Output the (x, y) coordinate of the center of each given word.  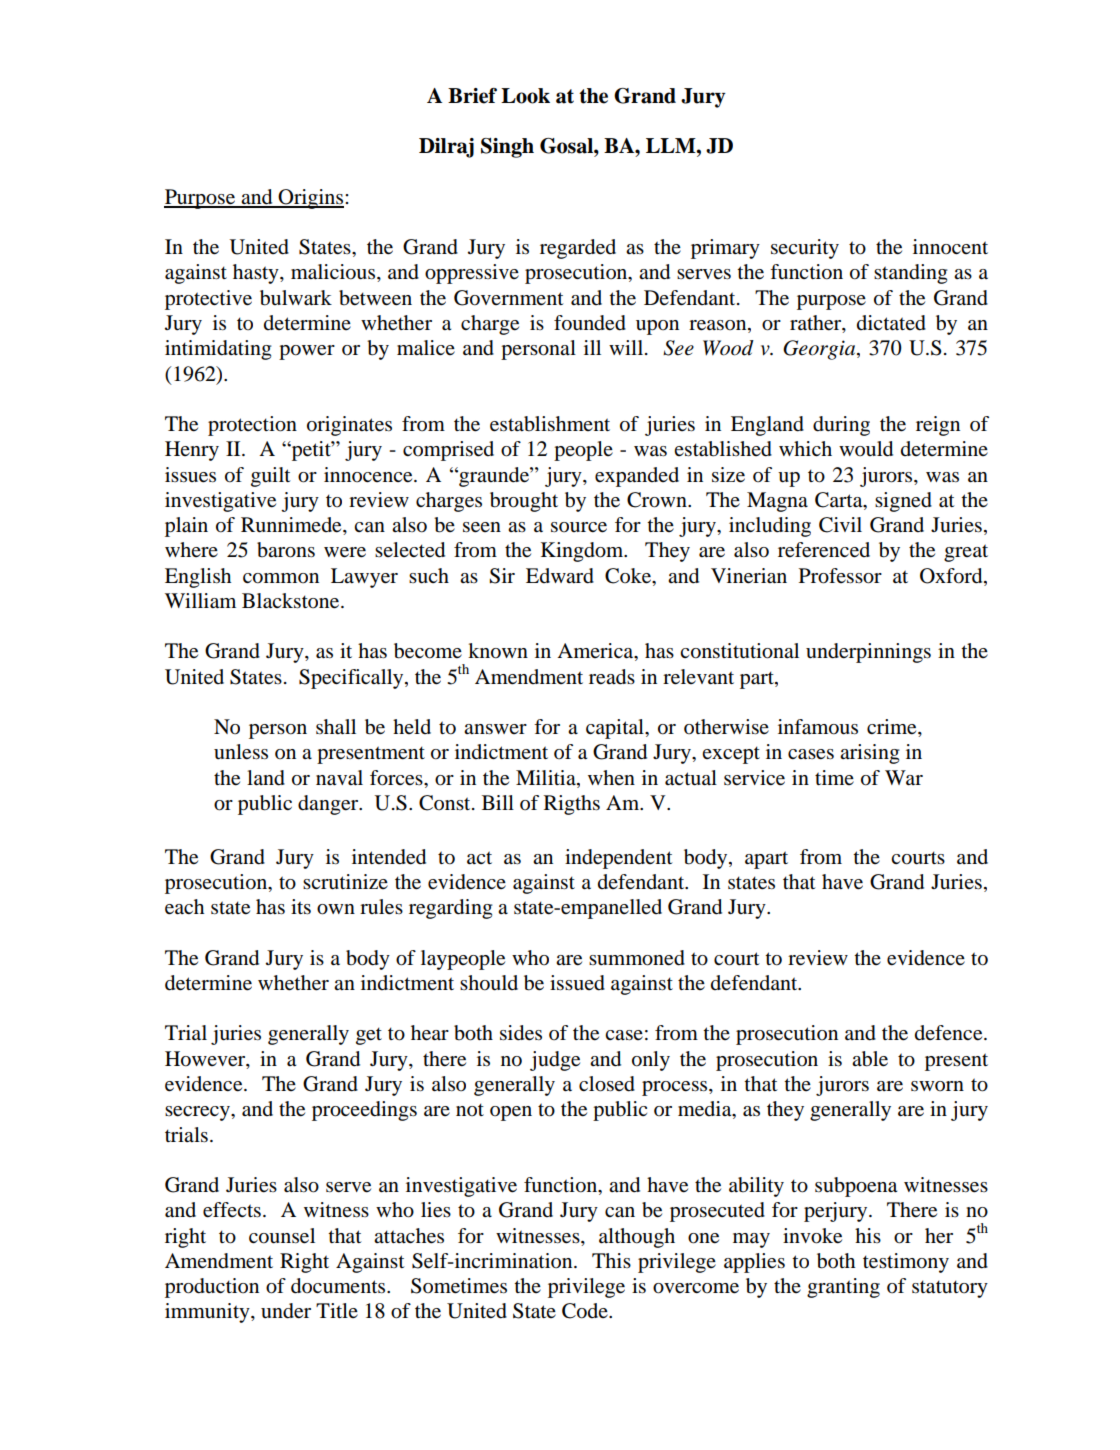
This (611, 1260)
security (805, 249)
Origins (311, 199)
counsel (282, 1236)
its (301, 907)
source (579, 527)
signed (903, 502)
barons (286, 550)
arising (869, 754)
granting (843, 1288)
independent (619, 859)
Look (525, 96)
